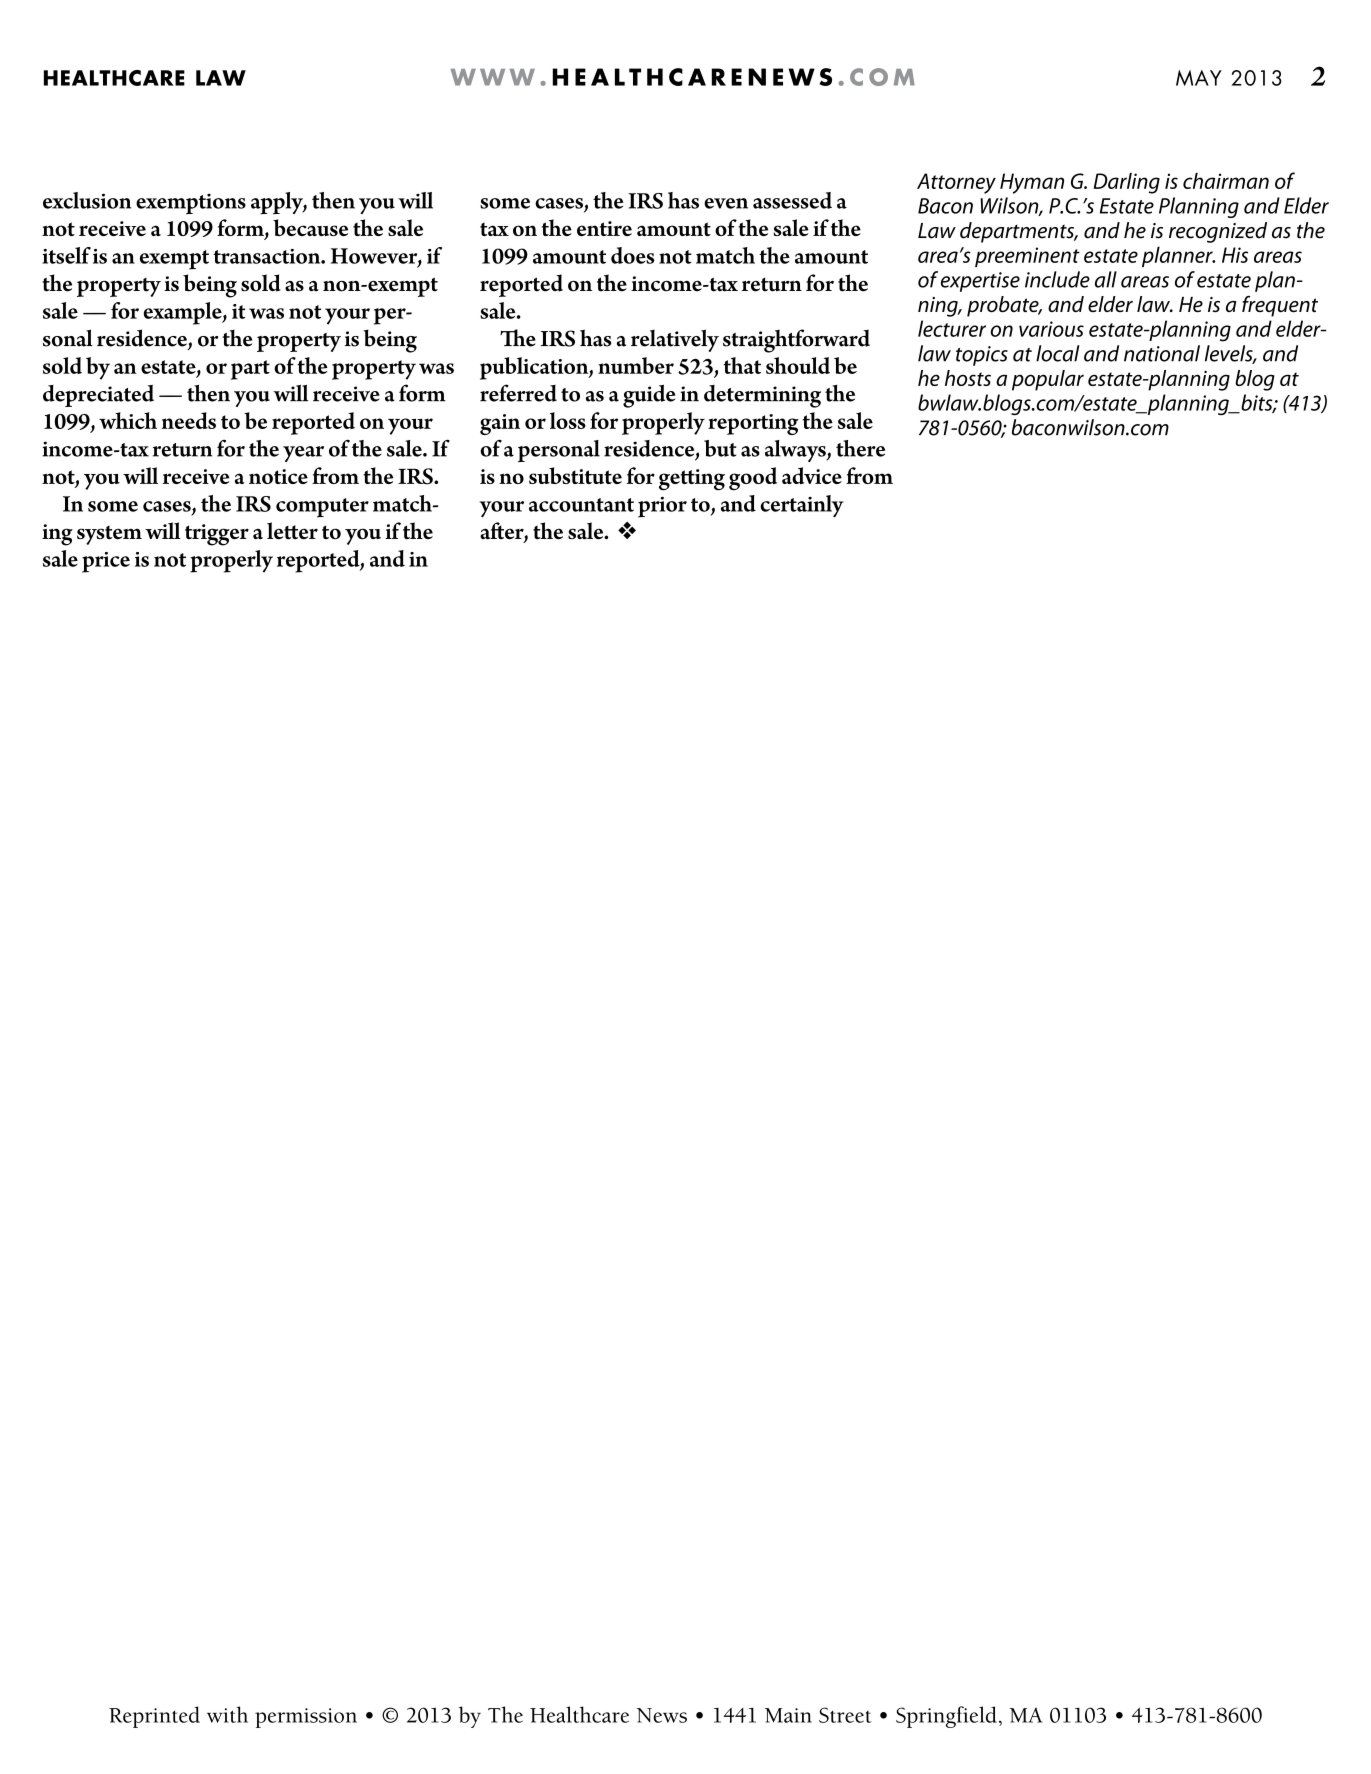 The height and width of the page is (1774, 1371). Describe the element at coordinates (726, 203) in the page. I see `even` at that location.
